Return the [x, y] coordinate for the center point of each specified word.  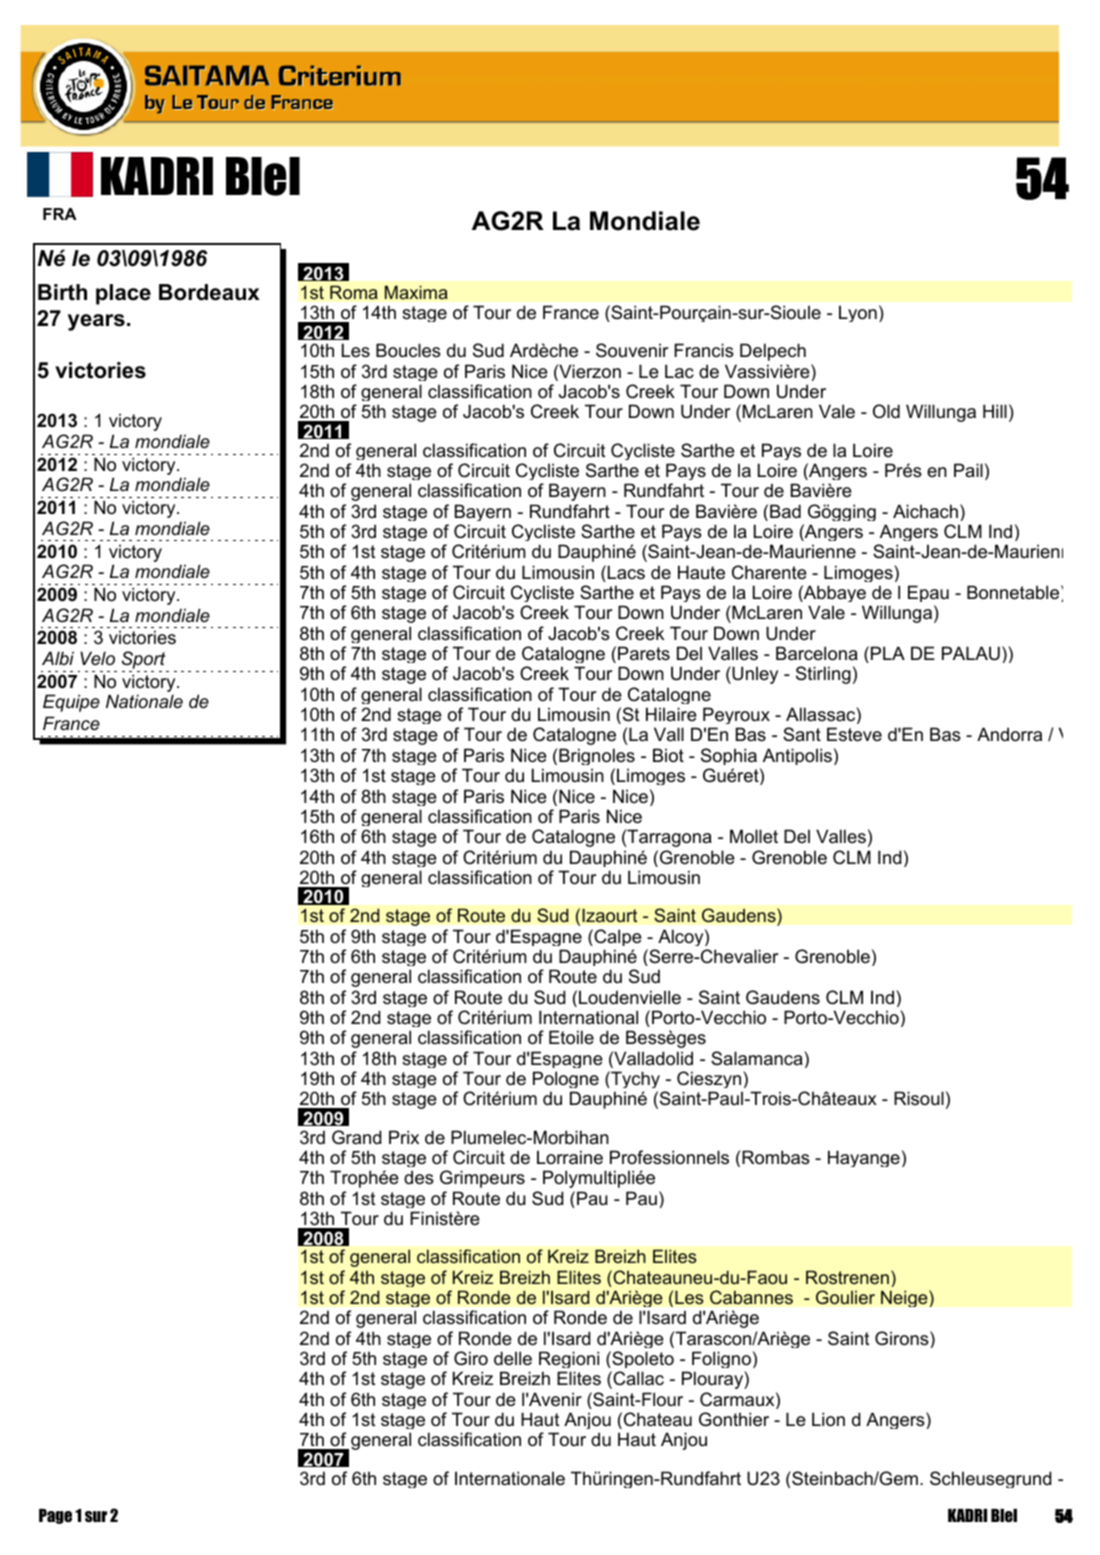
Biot [668, 755]
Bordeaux [209, 292]
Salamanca [758, 1058]
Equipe [71, 703]
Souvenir [632, 350]
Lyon [858, 313]
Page [55, 1516]
